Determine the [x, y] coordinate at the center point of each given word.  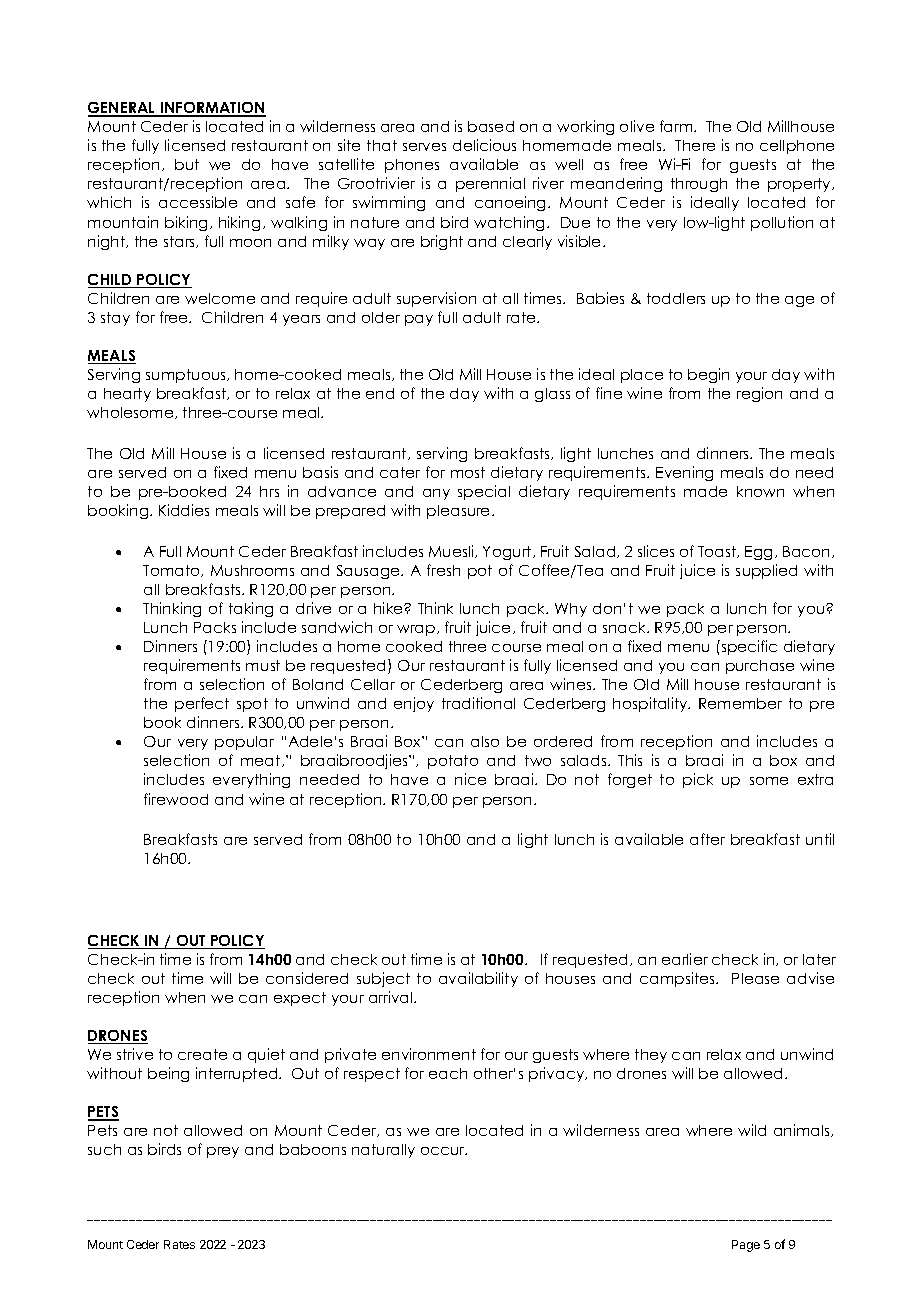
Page [746, 1246]
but [187, 164]
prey [223, 1152]
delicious [484, 145]
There [695, 145]
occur [444, 1151]
